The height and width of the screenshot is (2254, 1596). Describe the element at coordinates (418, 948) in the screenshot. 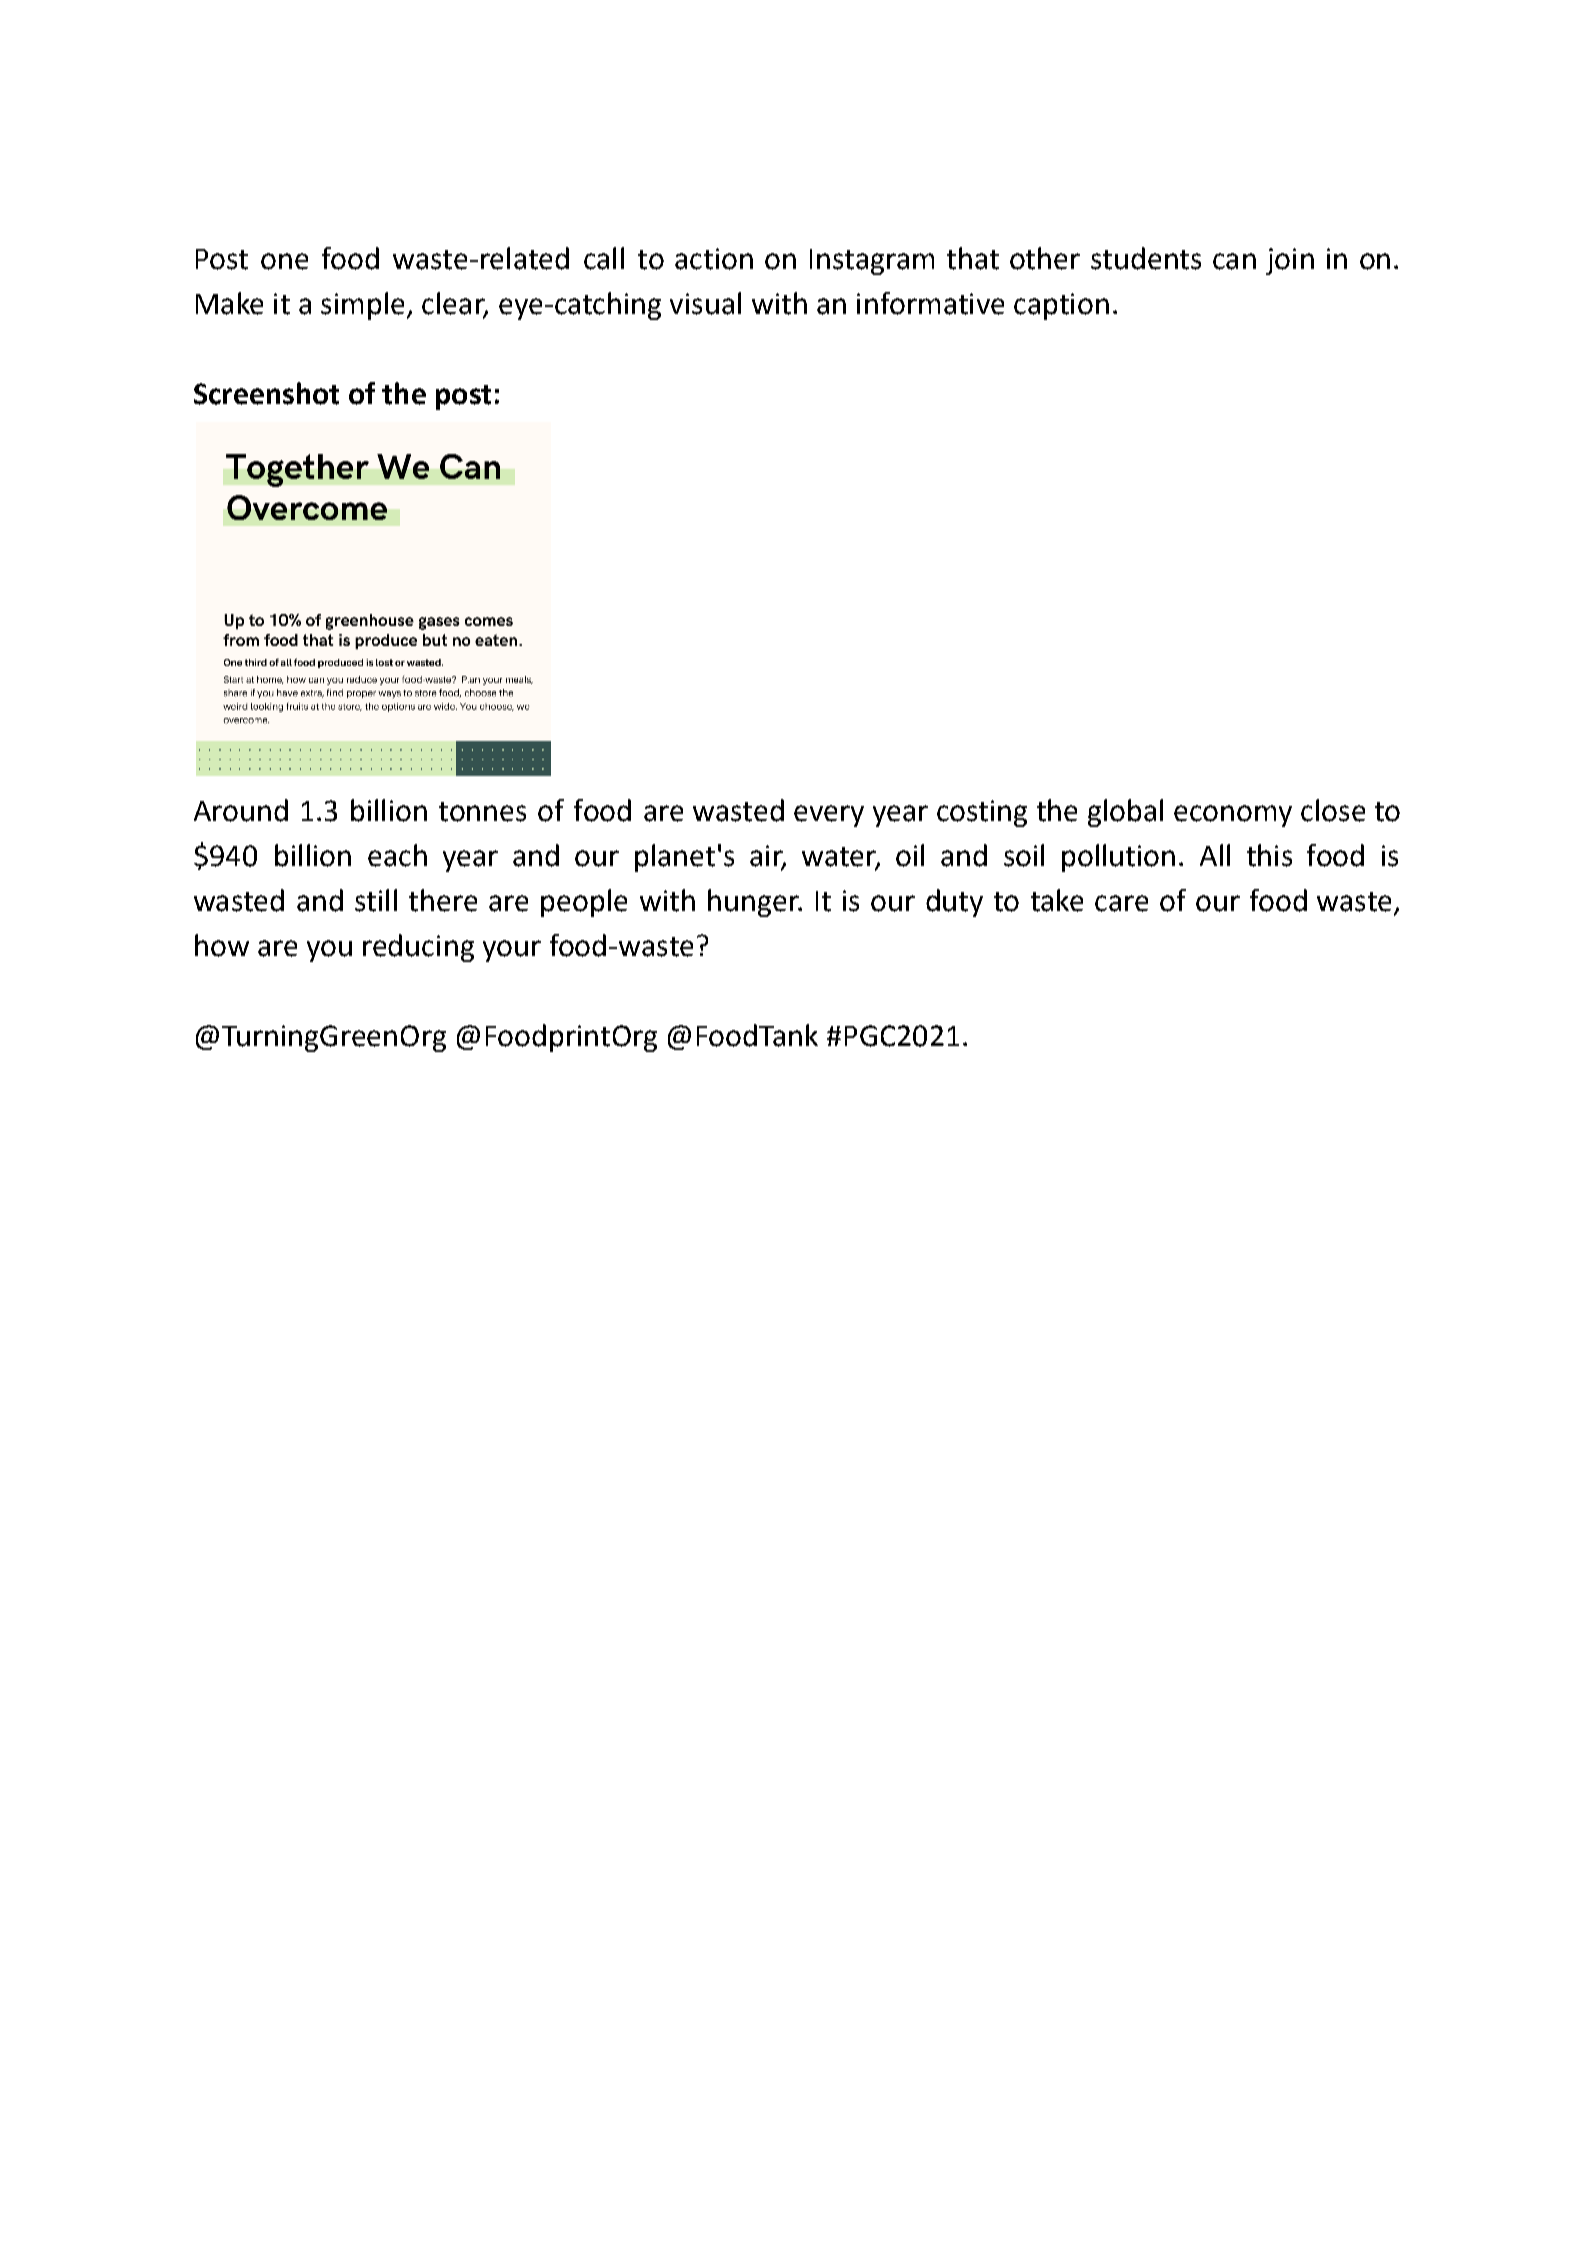

I see `reducing` at that location.
